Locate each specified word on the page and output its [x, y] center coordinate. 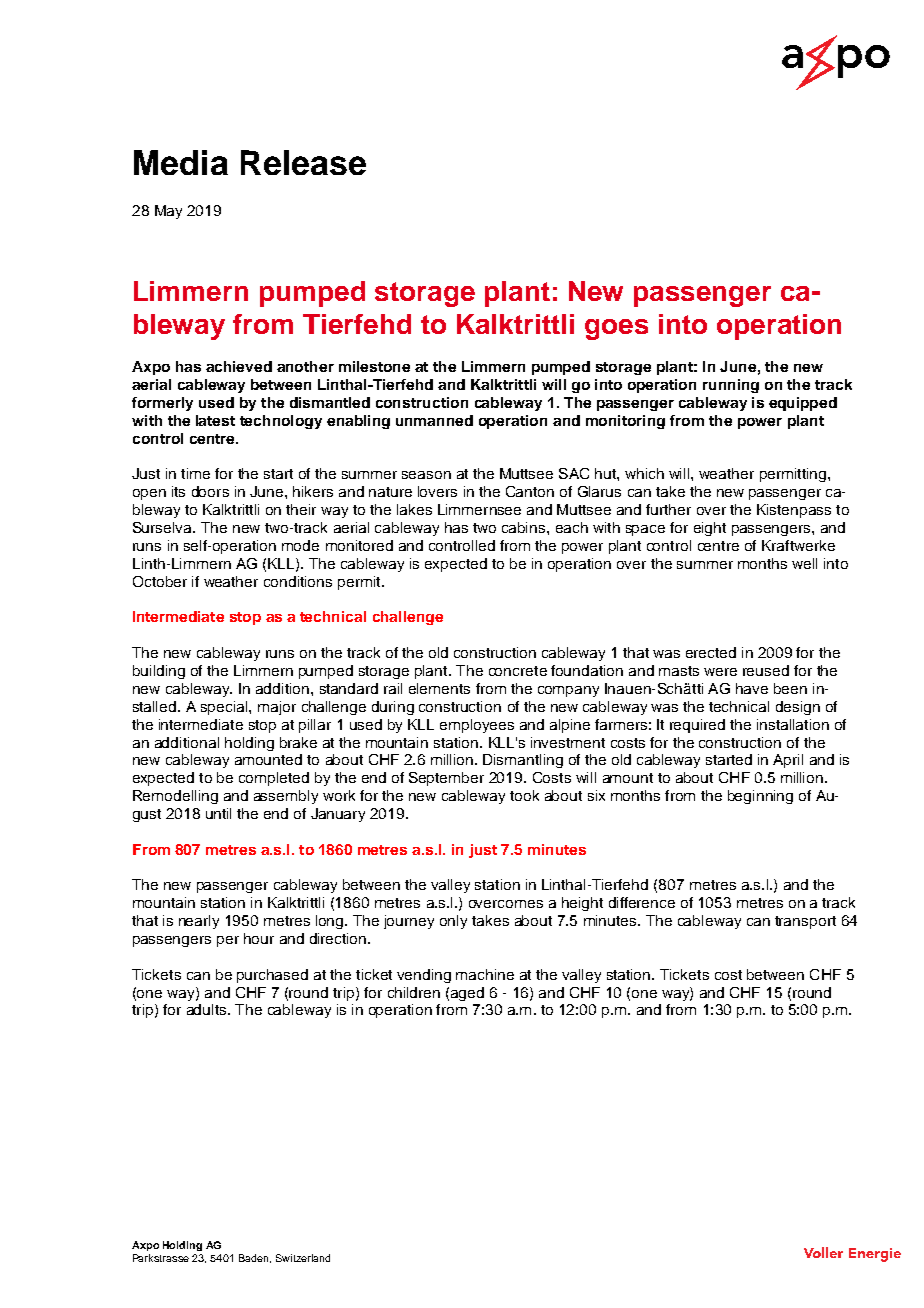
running [731, 386]
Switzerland [303, 1258]
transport [805, 922]
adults [208, 1009]
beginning [760, 797]
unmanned [434, 420]
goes [616, 329]
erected [711, 652]
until [218, 813]
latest [215, 420]
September [446, 779]
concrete [518, 671]
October [160, 581]
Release [303, 162]
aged [467, 994]
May [168, 212]
